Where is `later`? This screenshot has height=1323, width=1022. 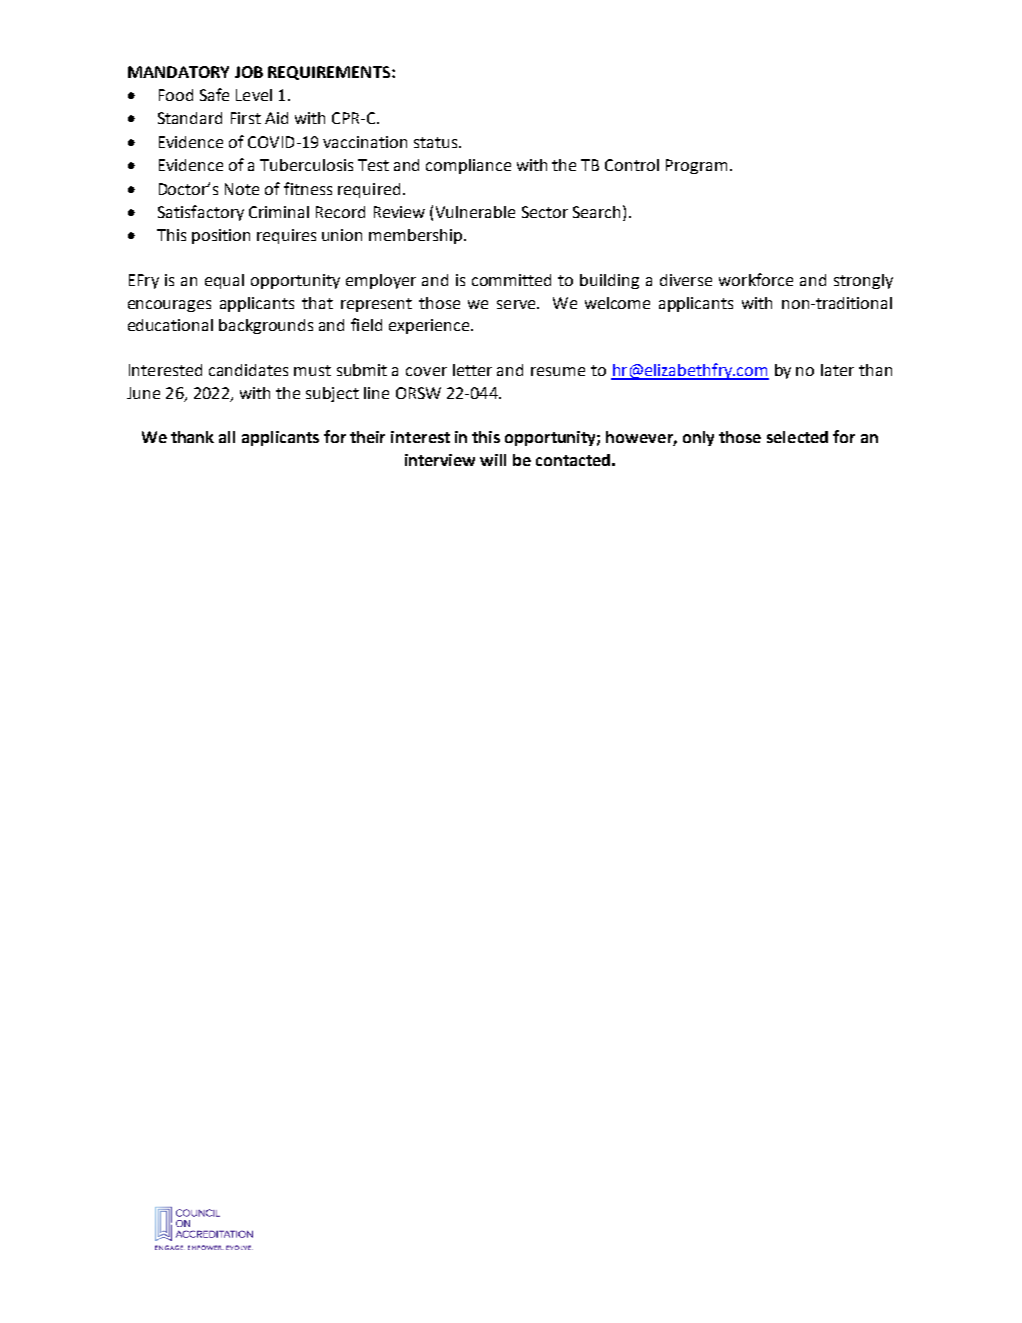
later is located at coordinates (837, 370).
